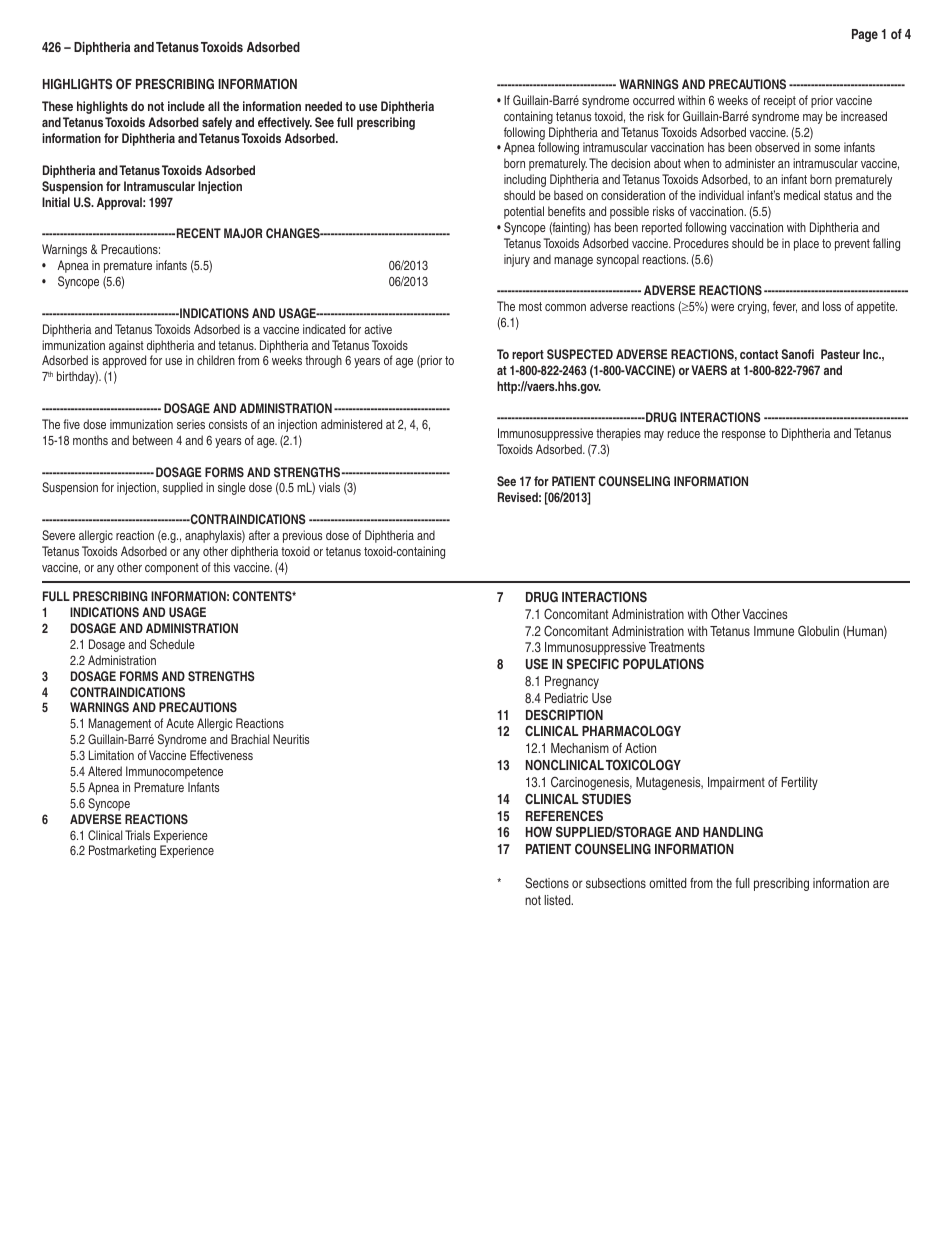 Image resolution: width=952 pixels, height=1233 pixels. Describe the element at coordinates (564, 715) in the screenshot. I see `DESCRIPTION` at that location.
